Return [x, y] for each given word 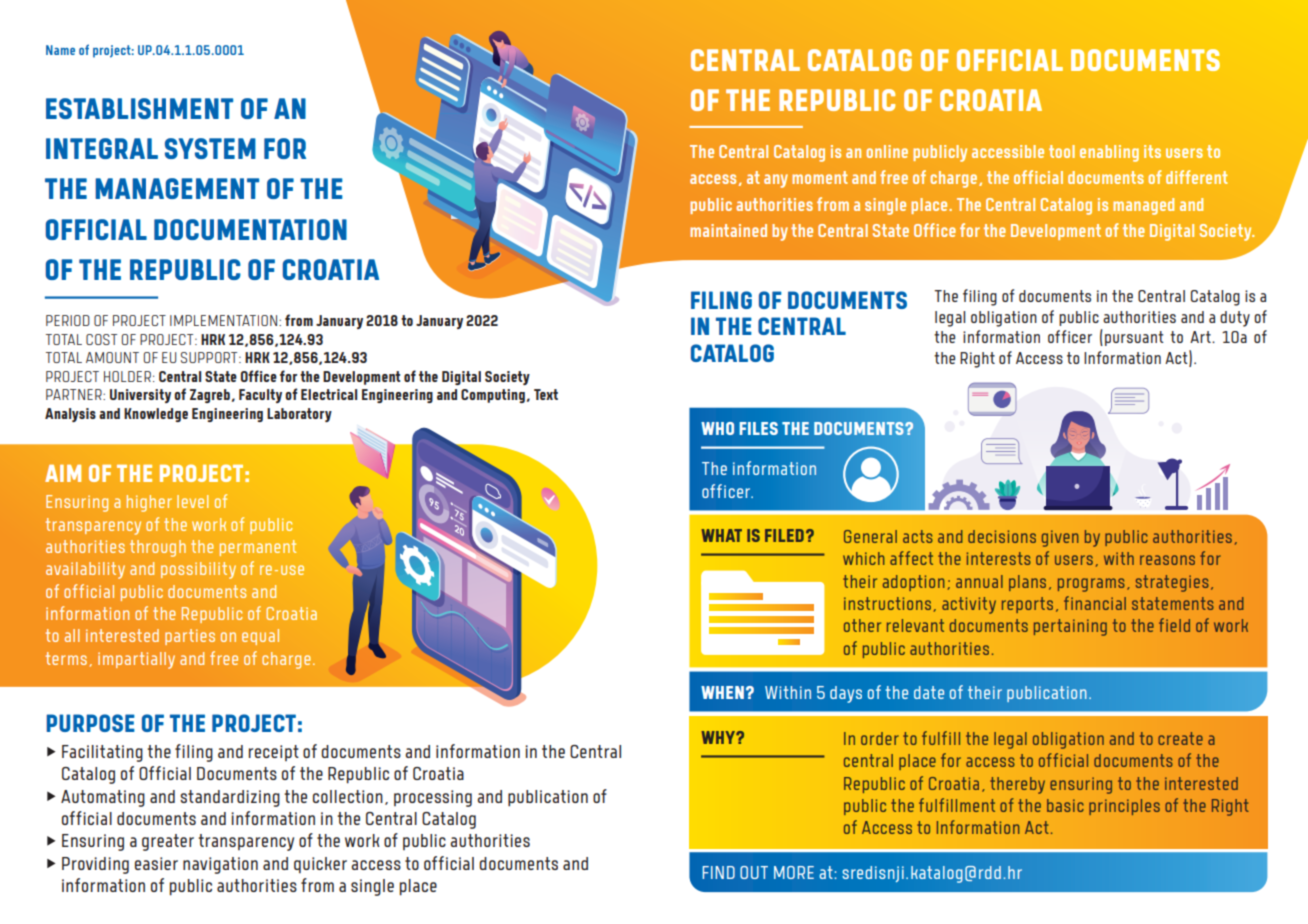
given [1060, 538]
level [192, 501]
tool [1062, 151]
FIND [718, 872]
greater [168, 842]
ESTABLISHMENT [139, 108]
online [887, 151]
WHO [717, 428]
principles [1124, 807]
